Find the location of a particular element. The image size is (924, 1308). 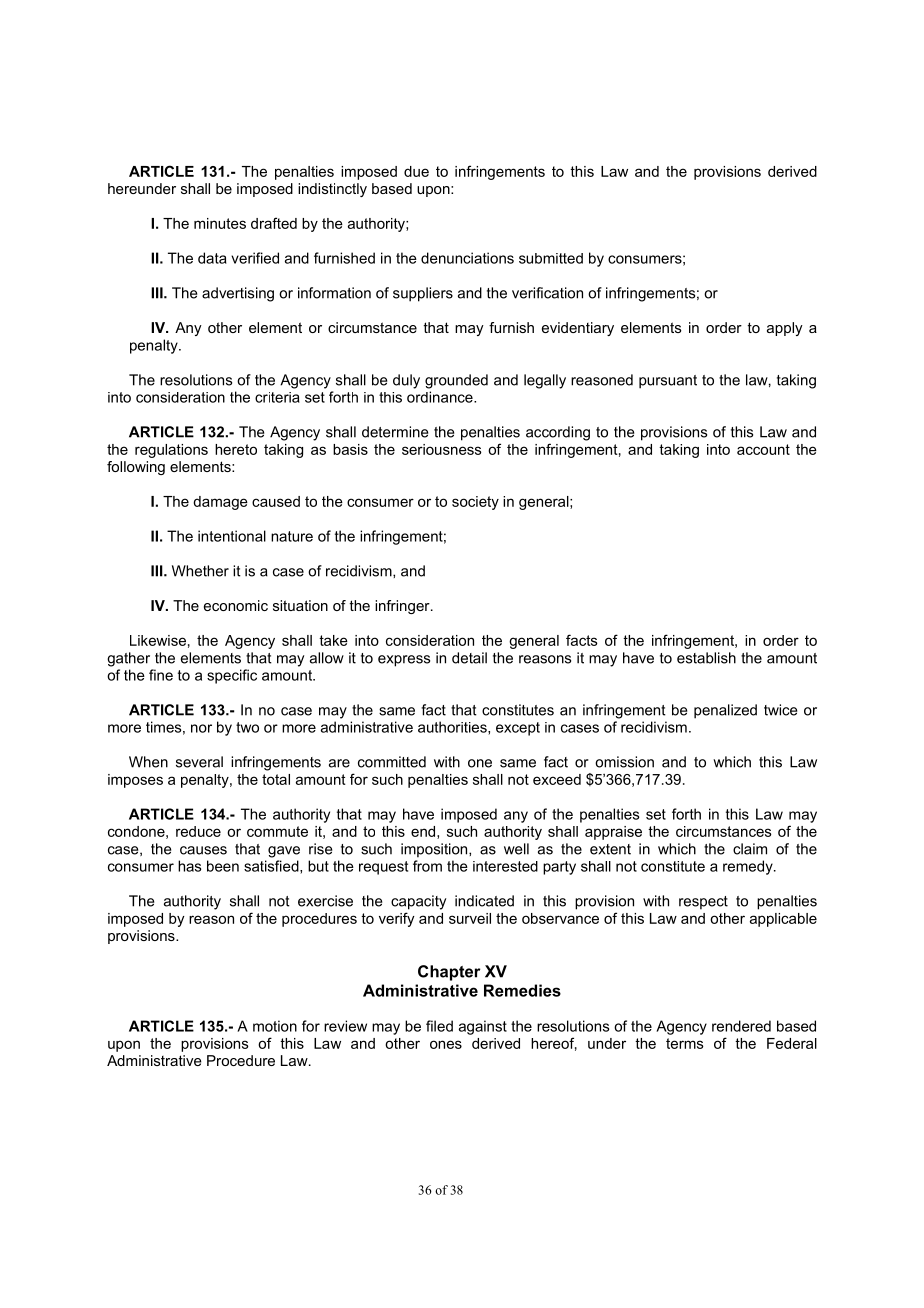

submitted is located at coordinates (551, 258).
